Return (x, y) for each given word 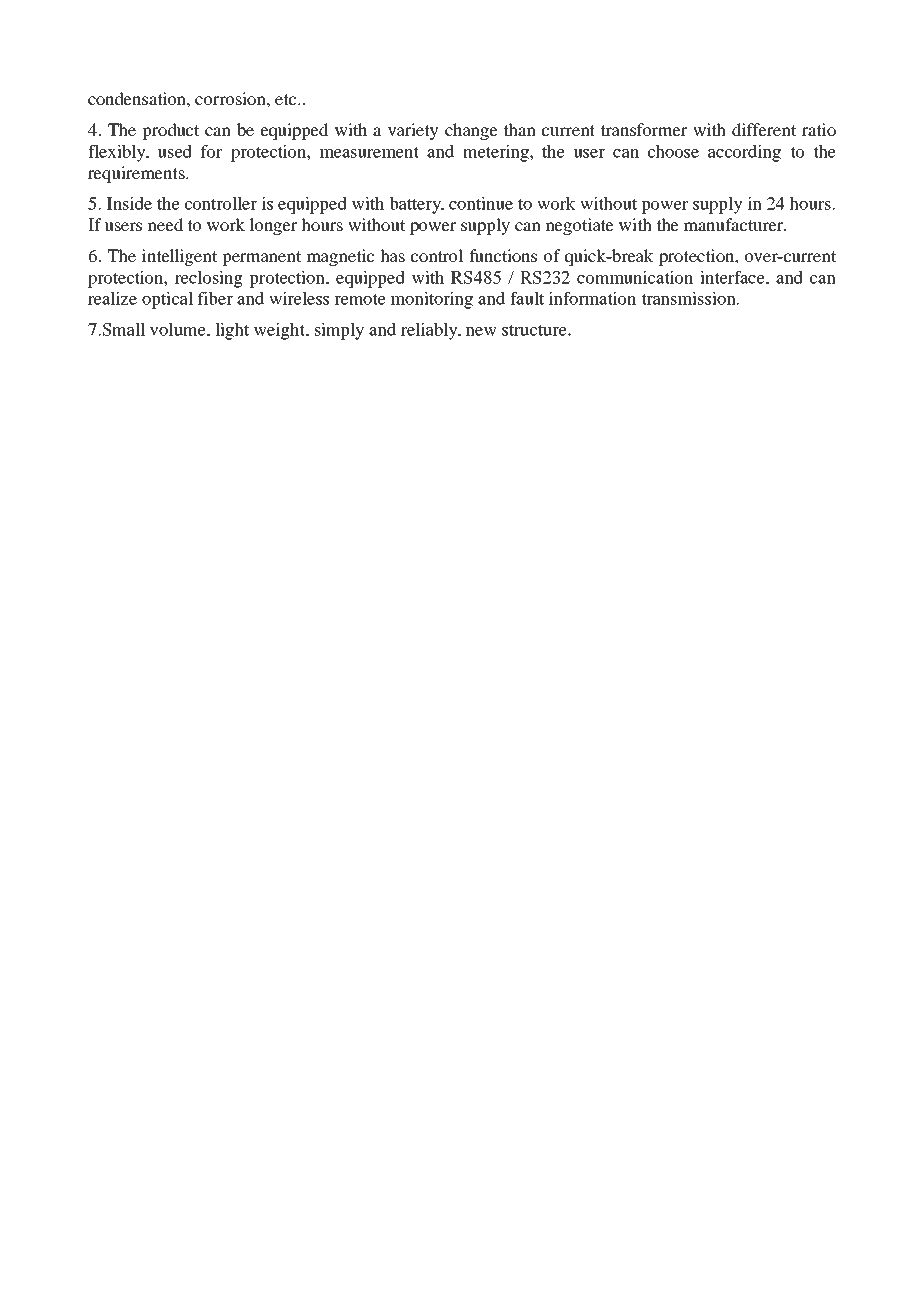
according (744, 153)
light (232, 331)
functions (503, 255)
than (519, 129)
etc (287, 99)
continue (481, 203)
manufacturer (735, 224)
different (764, 129)
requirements (137, 174)
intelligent (179, 257)
